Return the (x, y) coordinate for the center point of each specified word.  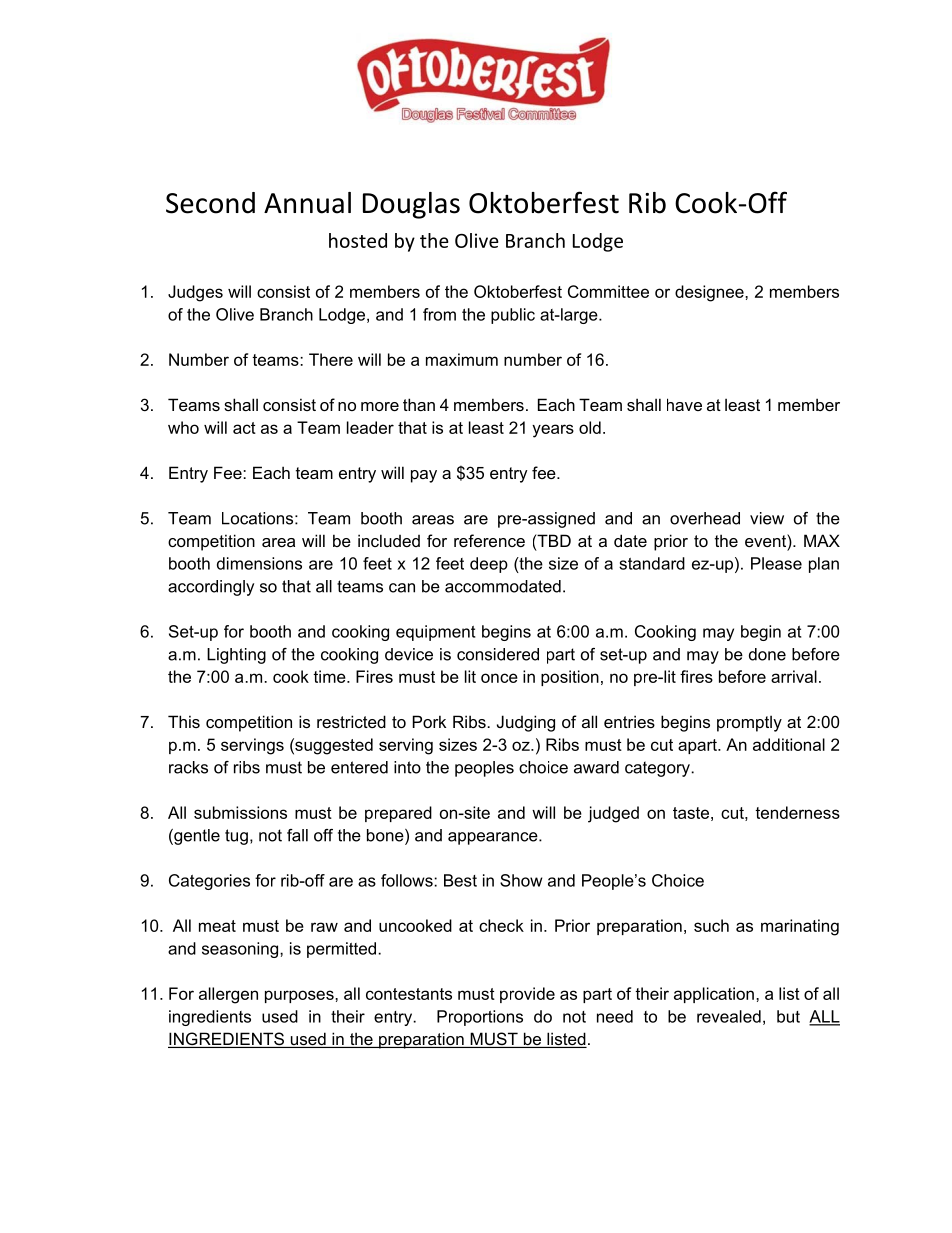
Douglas (411, 205)
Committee (608, 291)
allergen (228, 995)
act (244, 428)
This (184, 721)
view (767, 518)
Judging (526, 723)
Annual (307, 203)
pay (424, 476)
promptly (749, 723)
